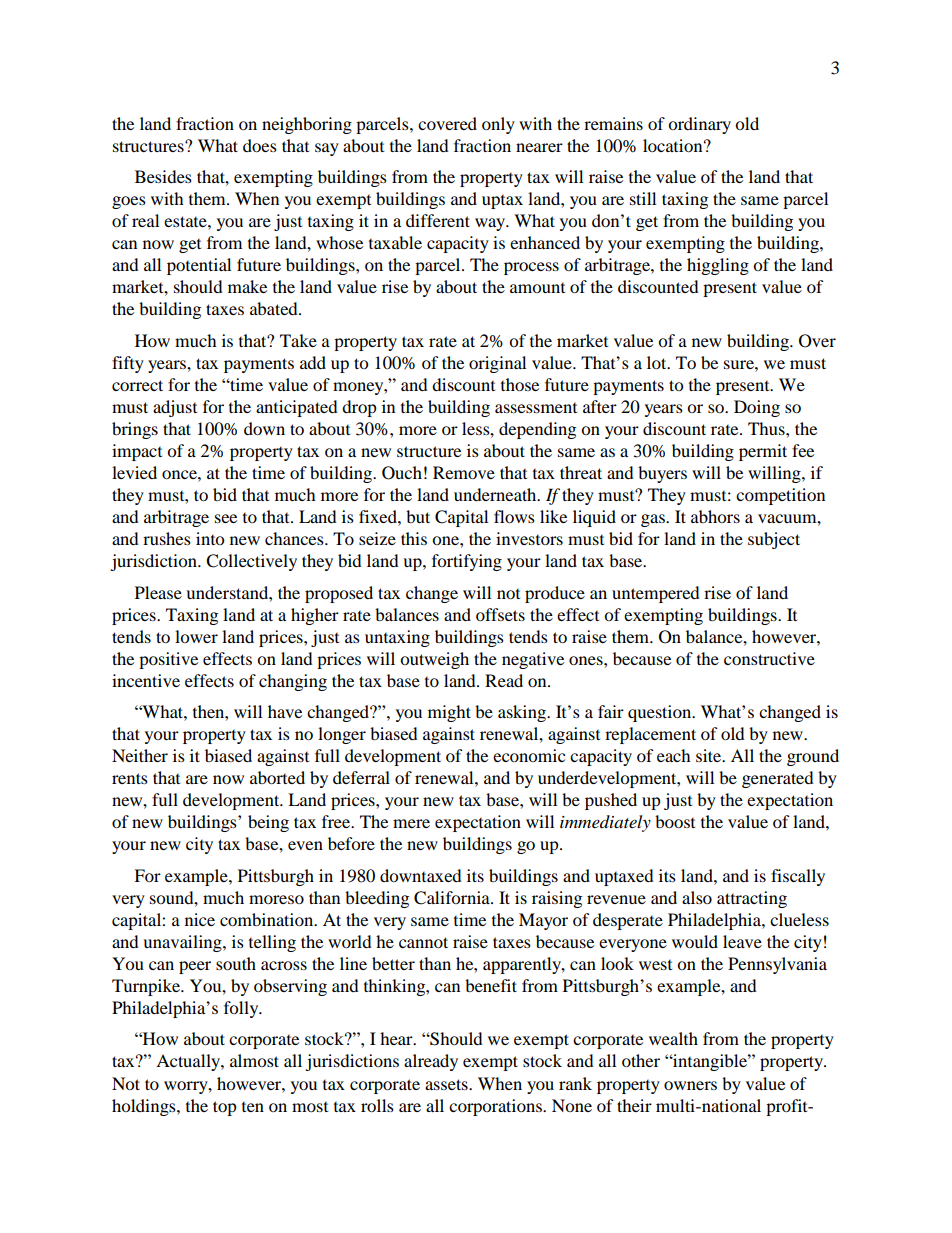  Describe the element at coordinates (498, 125) in the screenshot. I see `only` at that location.
